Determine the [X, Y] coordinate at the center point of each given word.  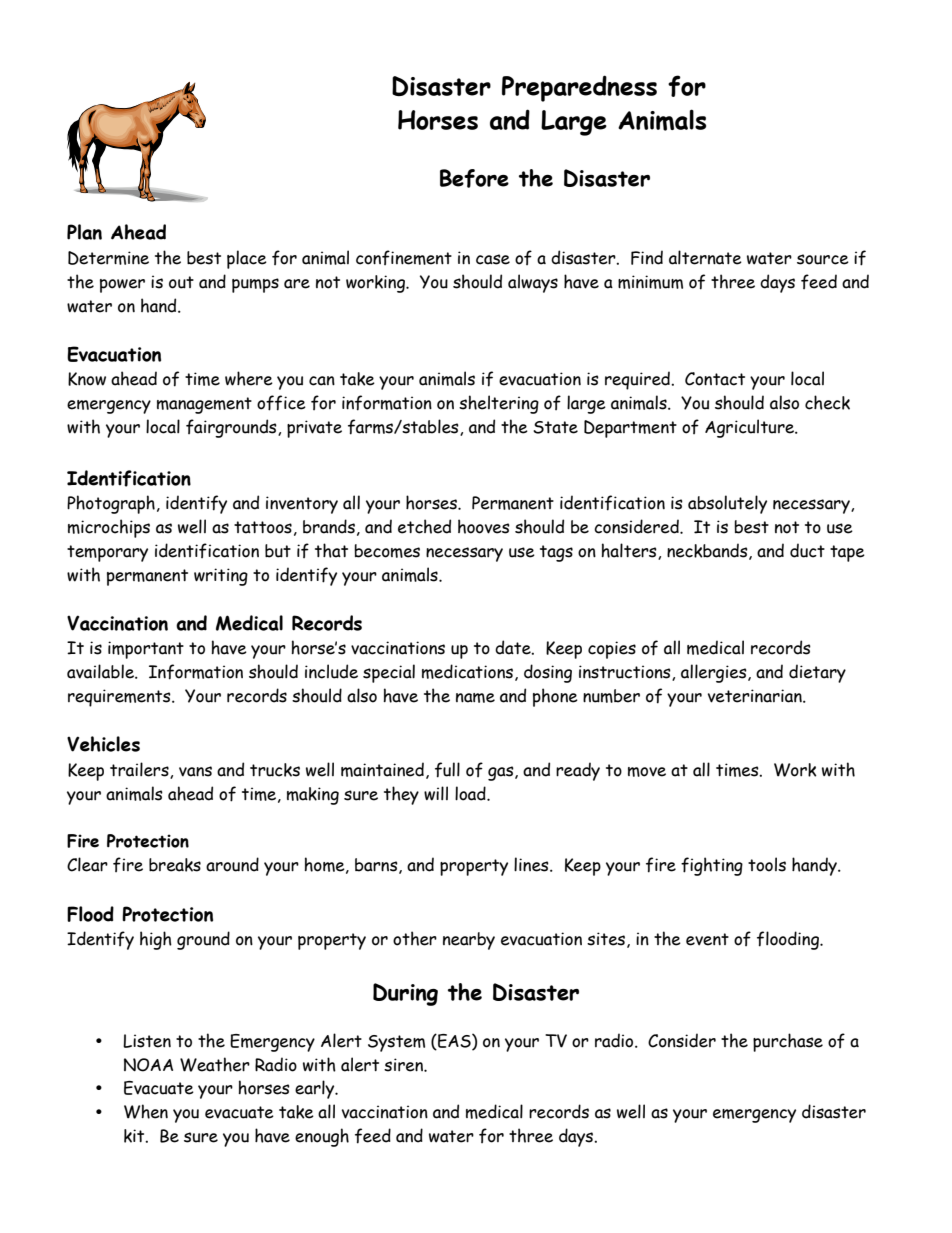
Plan [84, 232]
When [146, 1111]
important [146, 650]
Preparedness [579, 88]
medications [467, 671]
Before [474, 178]
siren [404, 1065]
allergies [715, 673]
